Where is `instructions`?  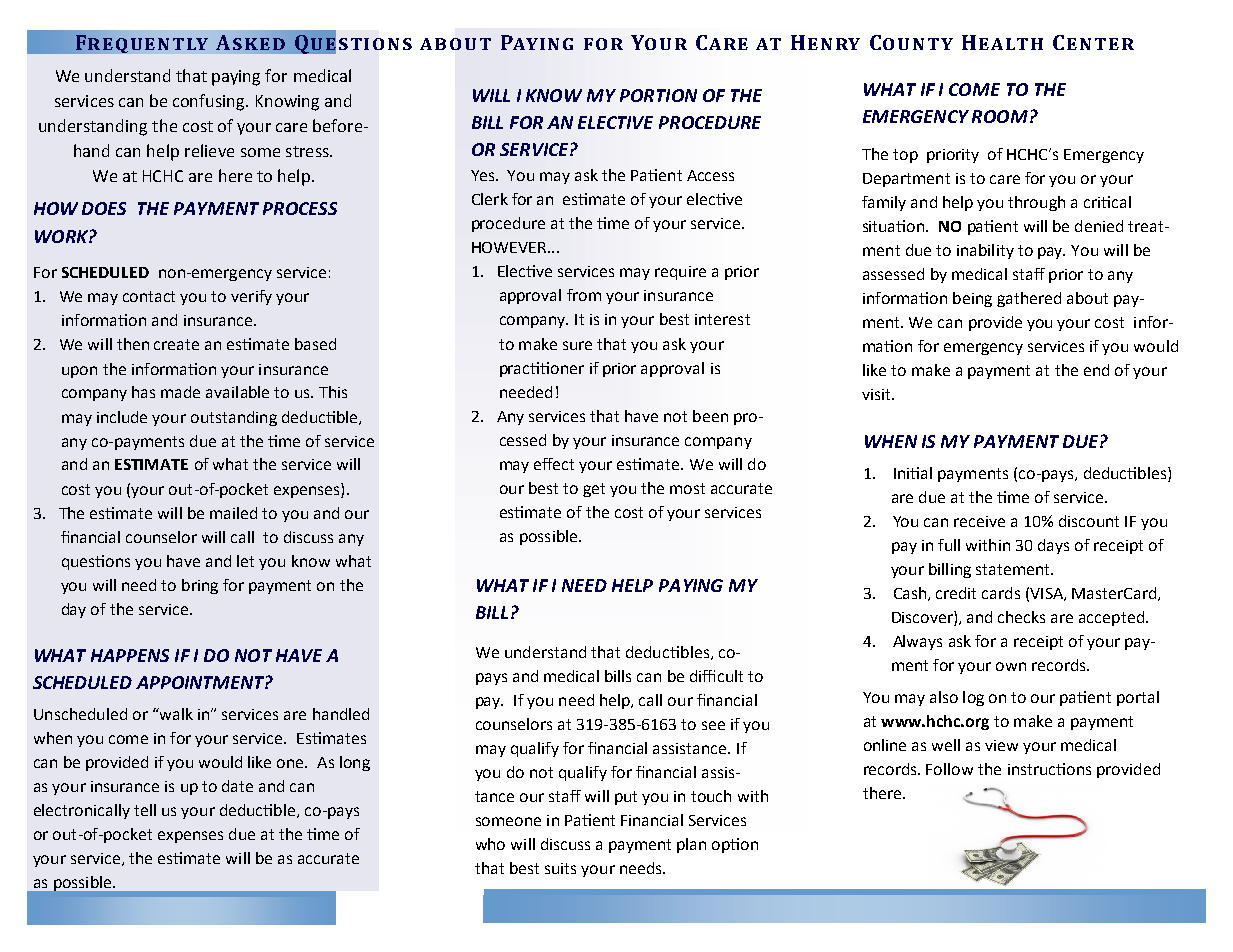
instructions is located at coordinates (1049, 769).
